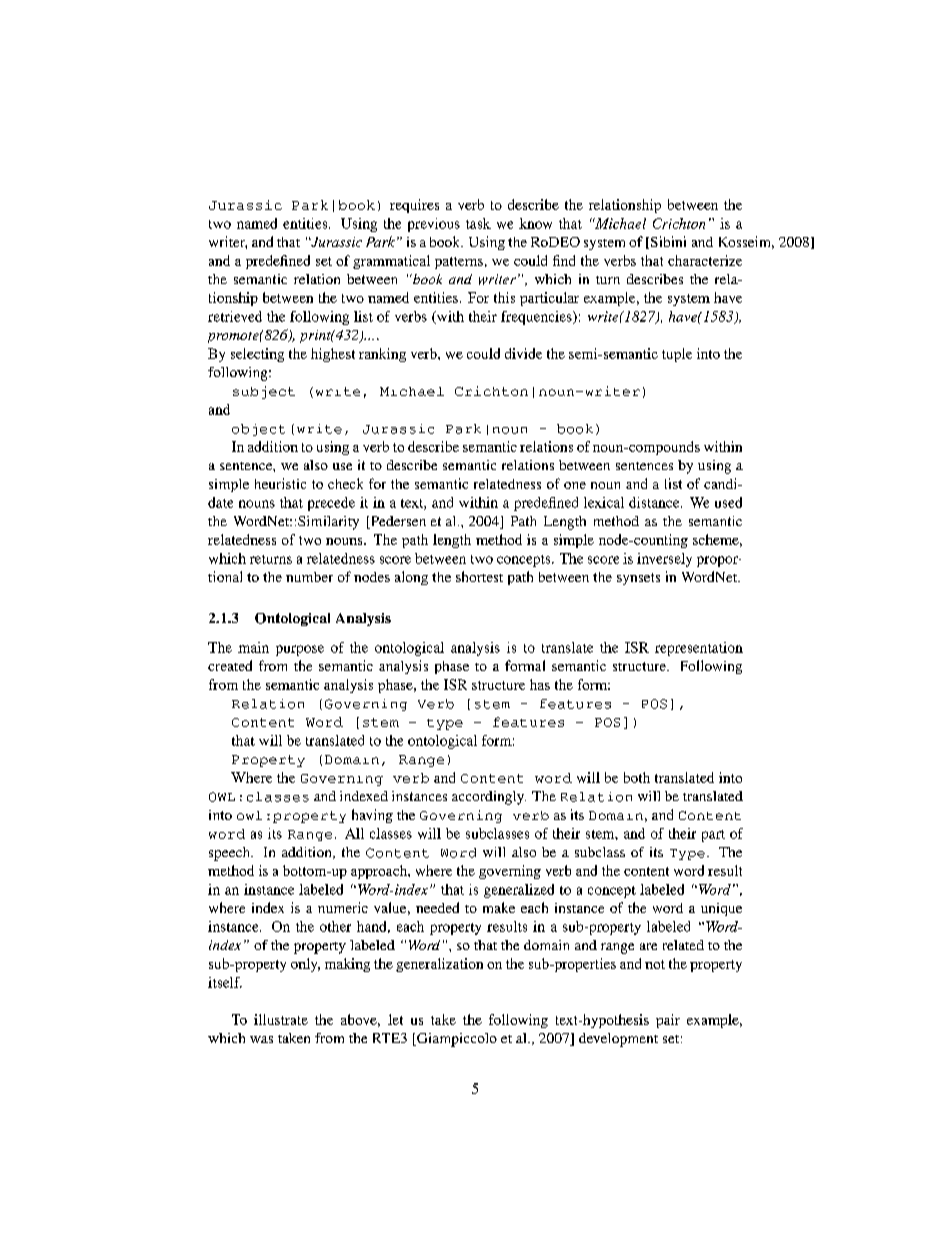 This page has width=952, height=1233. Describe the element at coordinates (281, 1019) in the page. I see `illustrate` at that location.
